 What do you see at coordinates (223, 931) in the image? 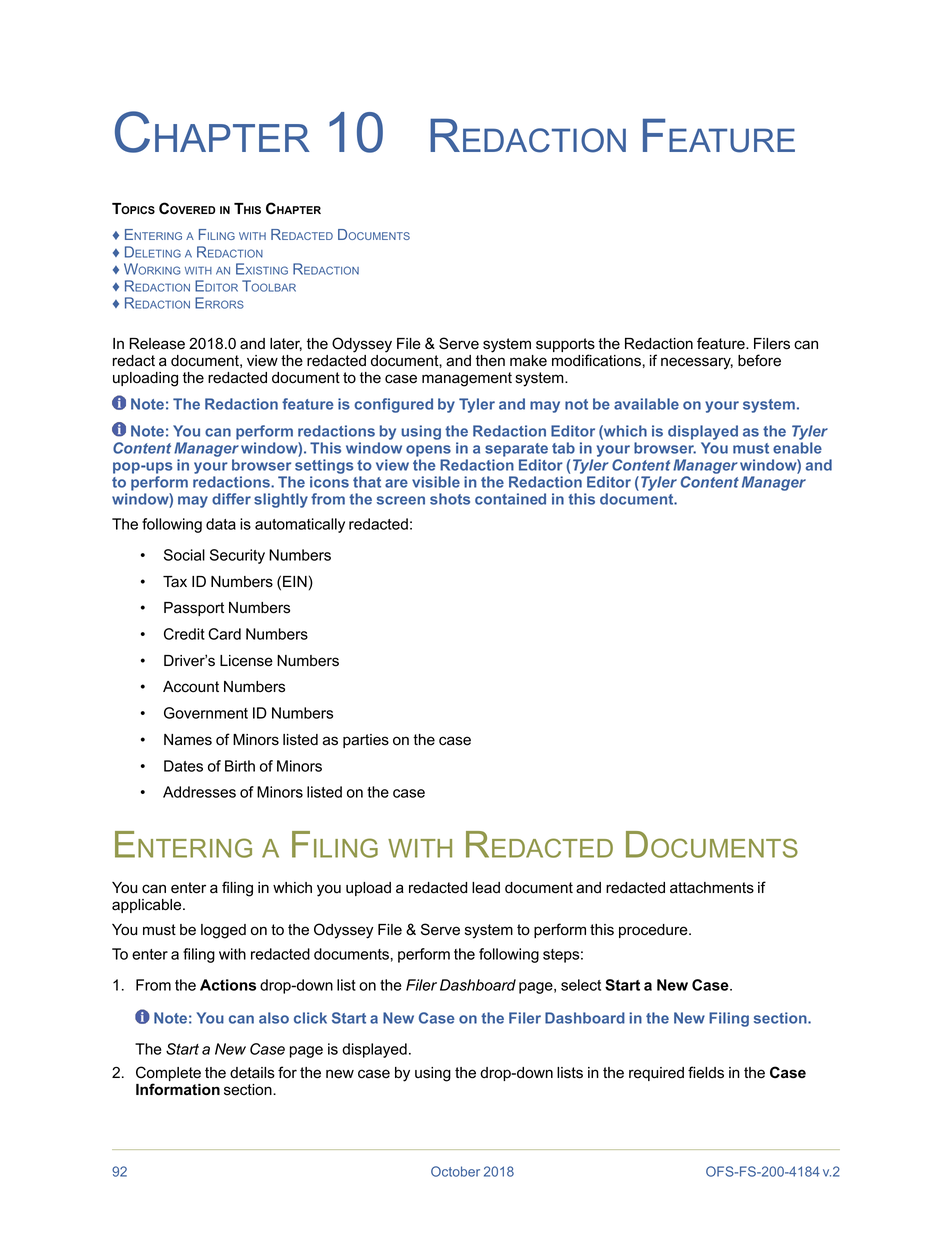
I see `logged` at bounding box center [223, 931].
